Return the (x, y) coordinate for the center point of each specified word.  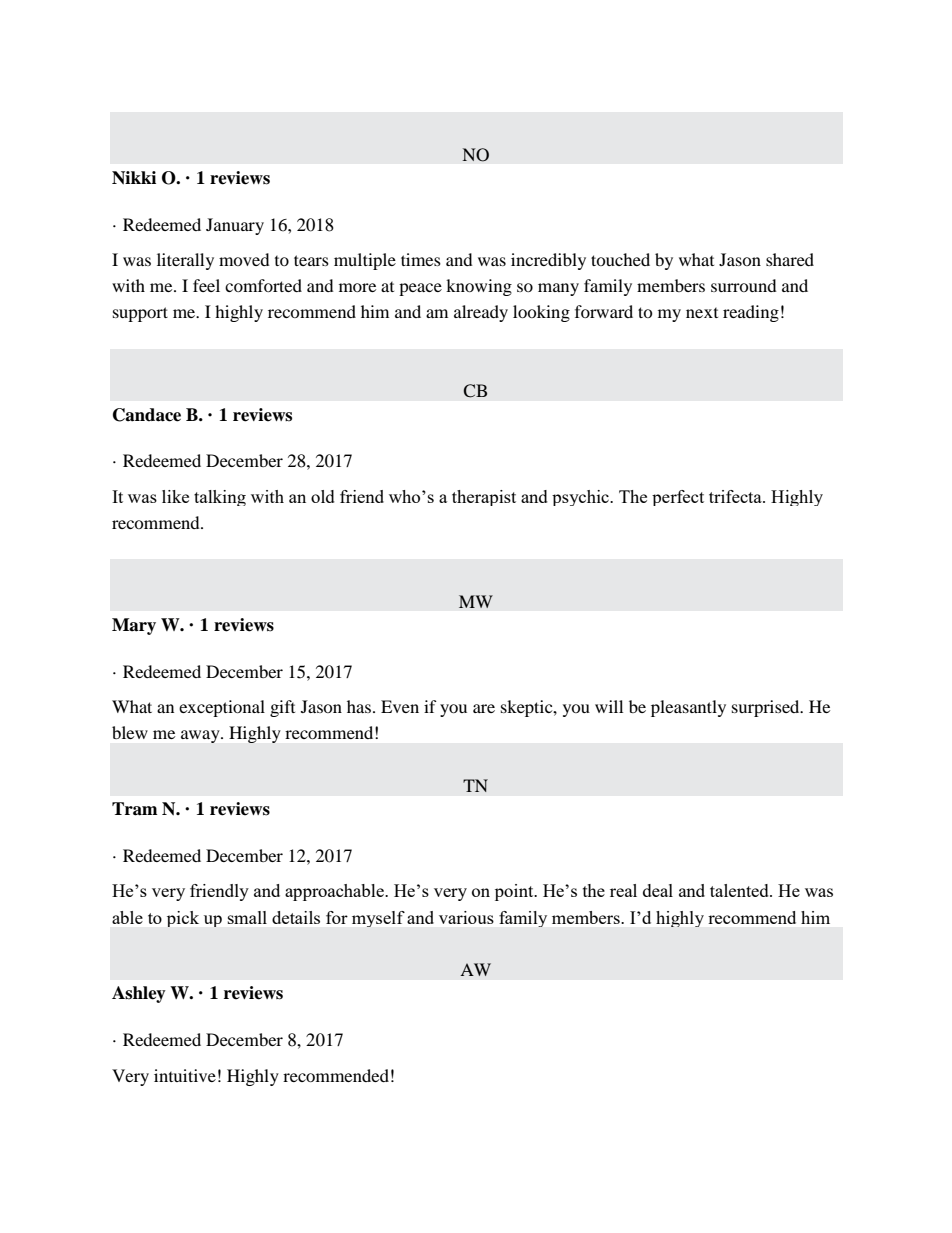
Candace (147, 415)
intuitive (185, 1075)
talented (740, 890)
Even (400, 706)
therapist (484, 498)
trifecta (736, 496)
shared (790, 259)
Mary (134, 626)
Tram (135, 809)
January (235, 226)
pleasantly (688, 708)
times (421, 259)
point (515, 892)
